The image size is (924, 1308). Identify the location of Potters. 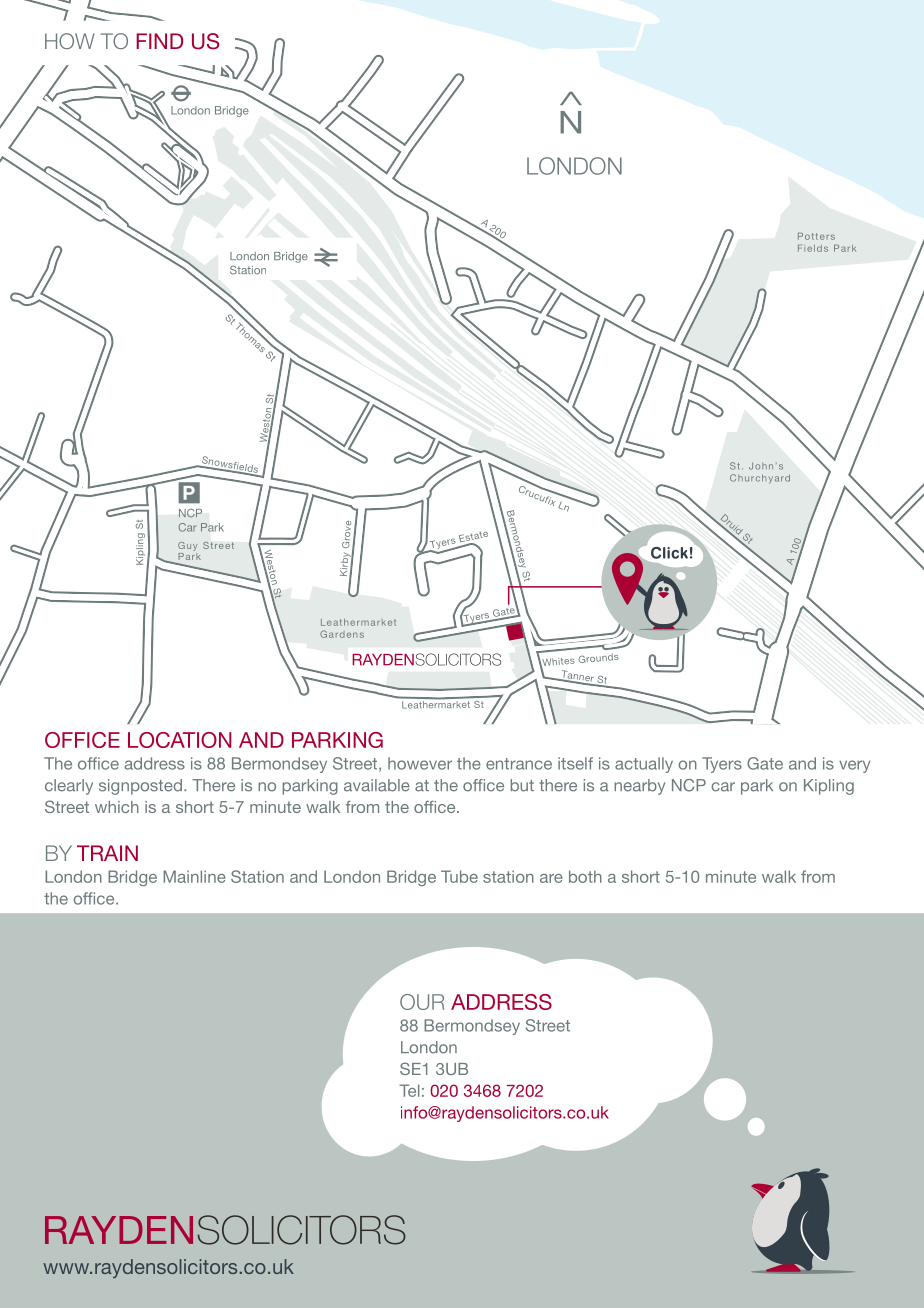
(816, 236).
